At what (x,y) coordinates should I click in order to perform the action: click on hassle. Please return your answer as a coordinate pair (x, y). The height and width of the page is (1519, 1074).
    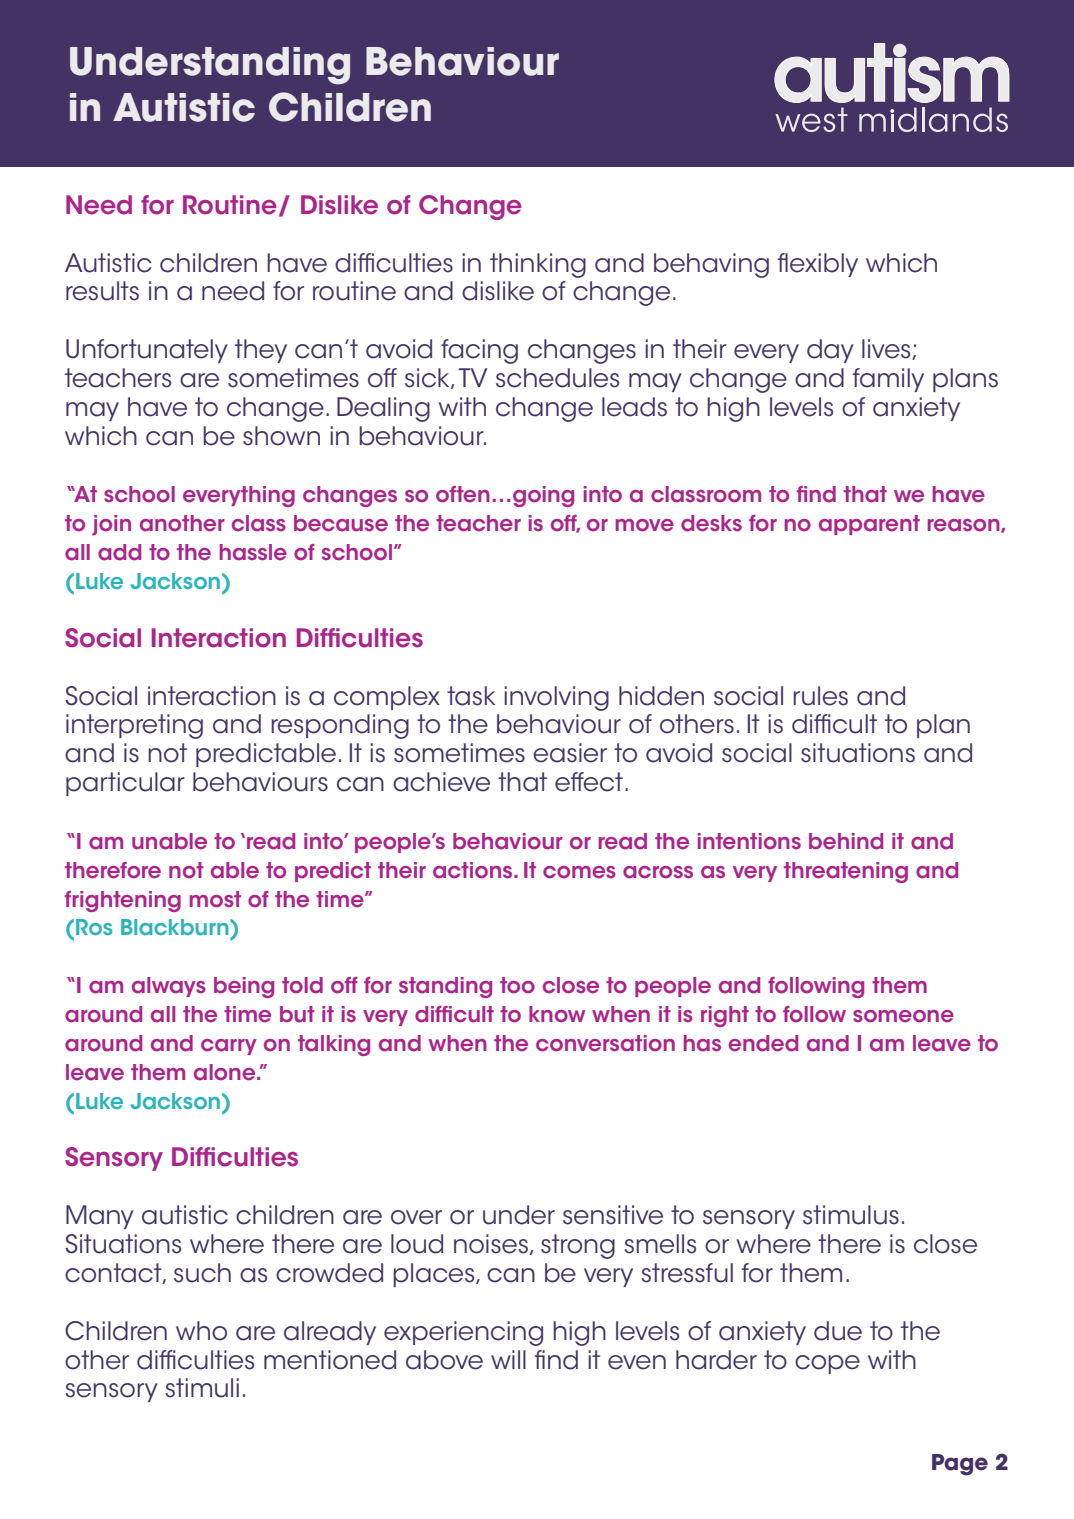
    Looking at the image, I should click on (253, 552).
